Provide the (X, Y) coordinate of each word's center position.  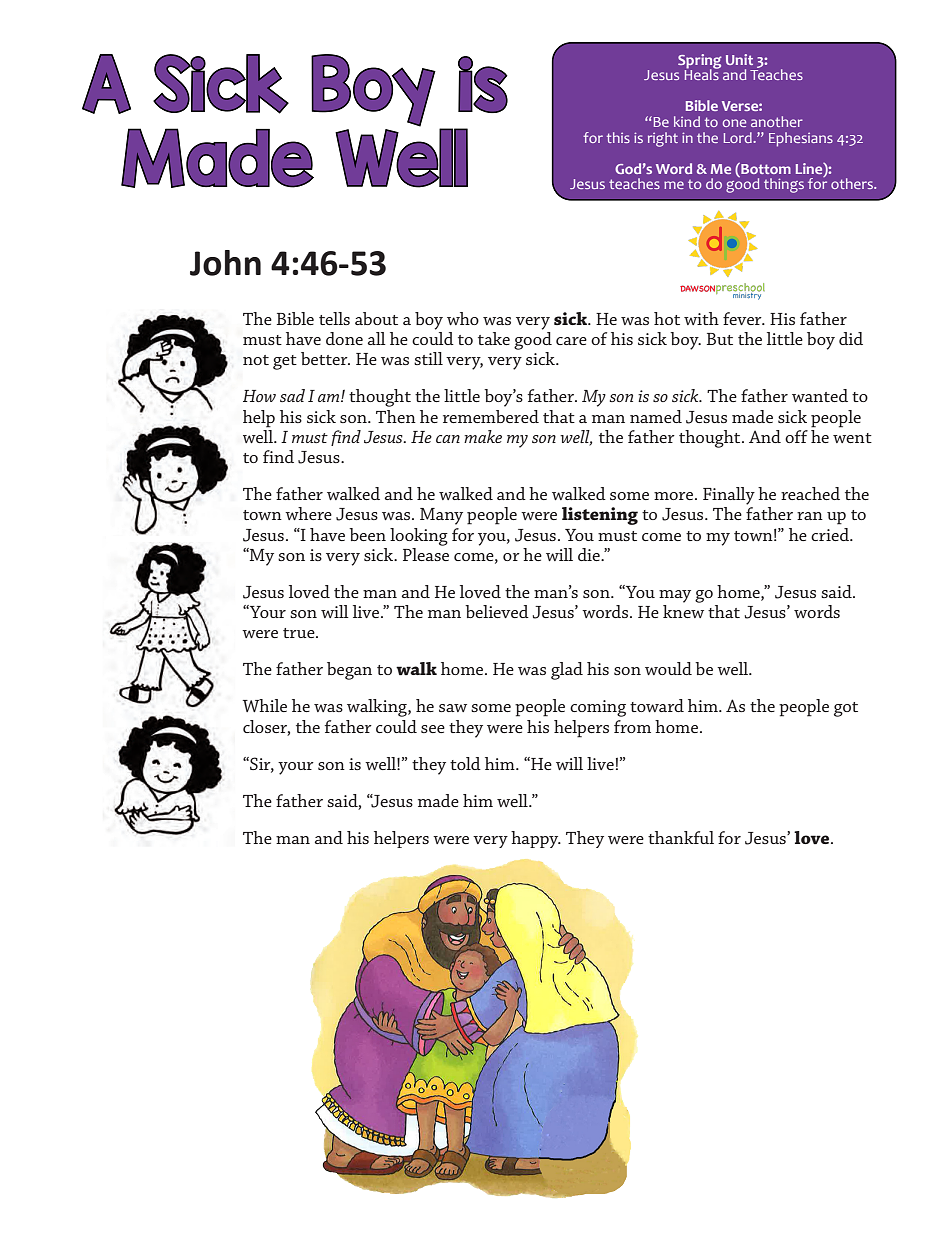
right (663, 139)
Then (396, 416)
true (300, 633)
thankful (681, 837)
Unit (739, 59)
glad (567, 671)
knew (683, 611)
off (796, 436)
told (465, 763)
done (344, 338)
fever (743, 318)
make (483, 436)
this (618, 137)
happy (536, 839)
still (428, 358)
